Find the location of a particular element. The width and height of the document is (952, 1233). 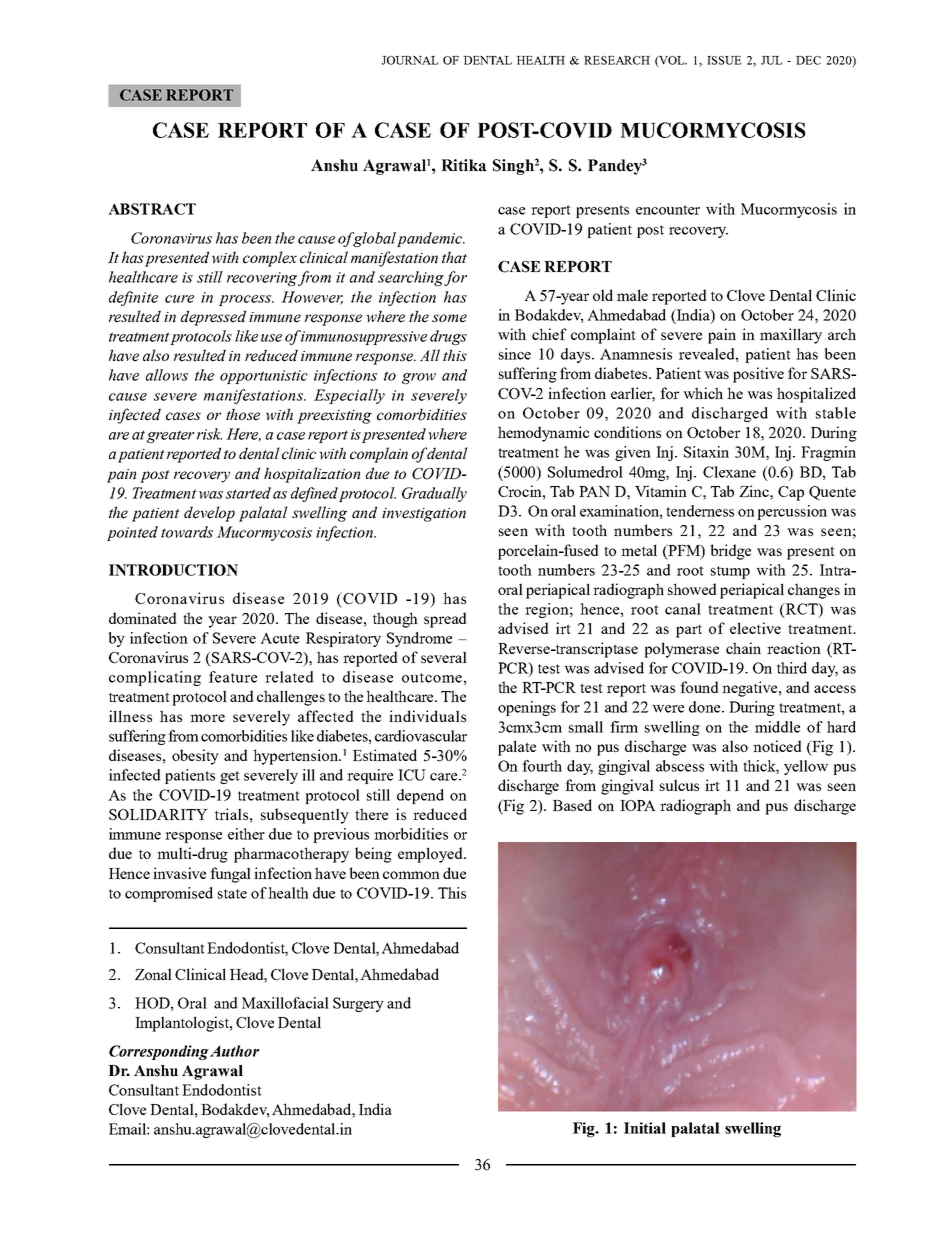

JUL is located at coordinates (772, 60).
